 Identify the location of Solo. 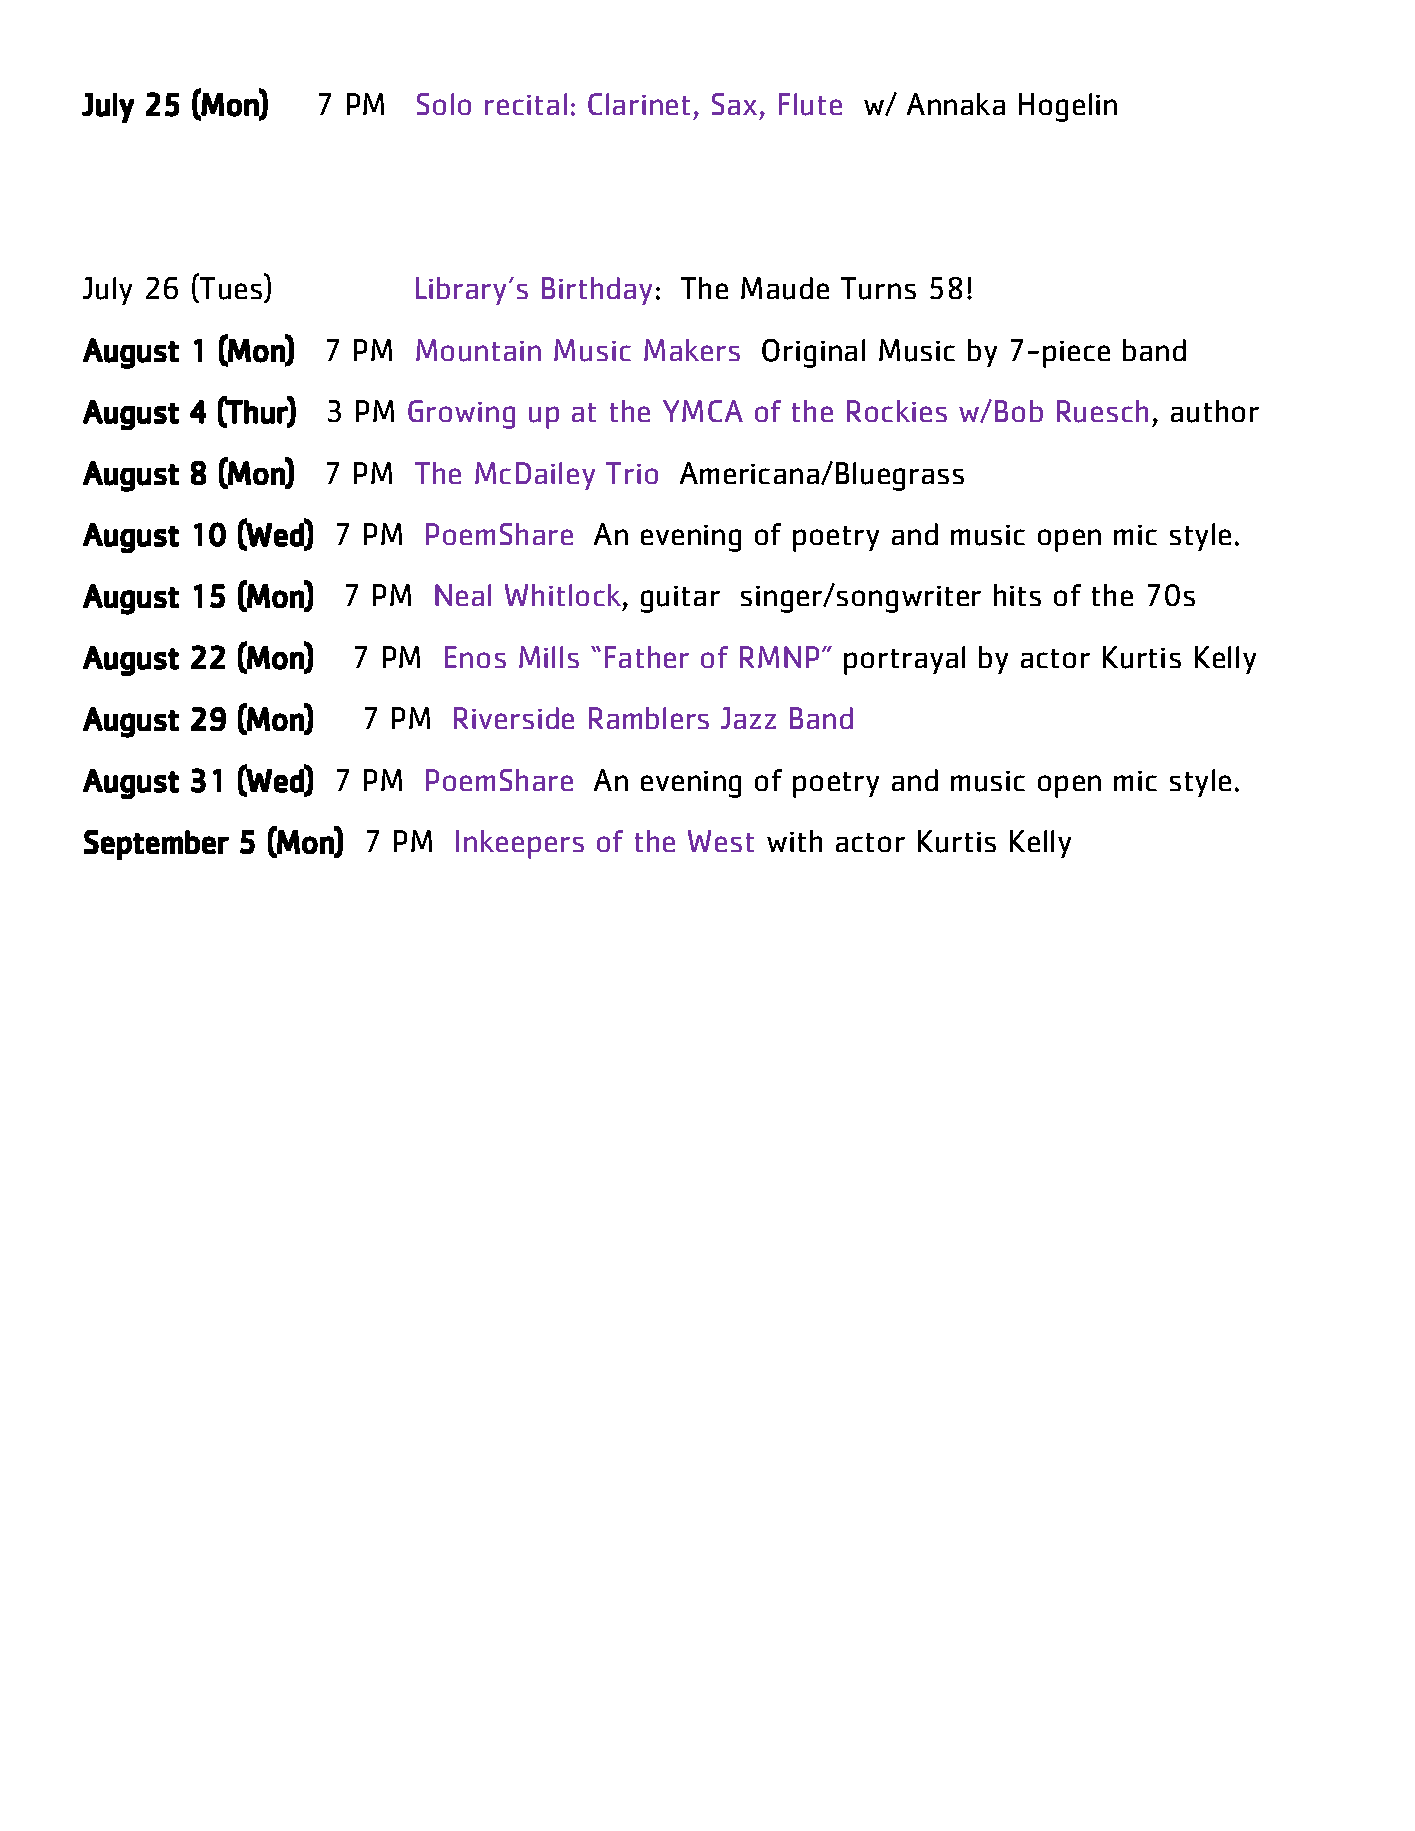
(444, 104).
